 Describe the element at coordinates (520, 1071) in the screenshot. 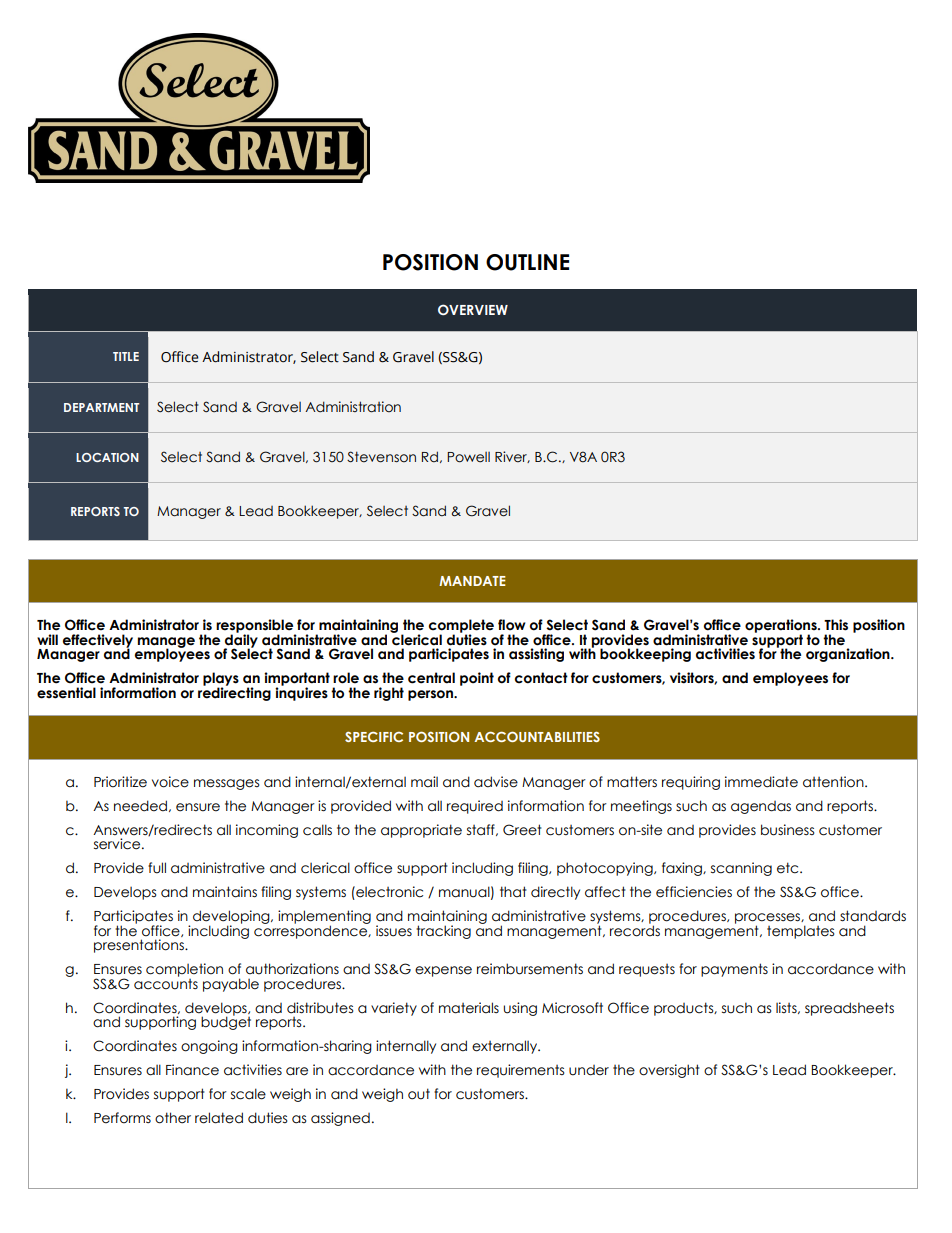

I see `requirements` at that location.
